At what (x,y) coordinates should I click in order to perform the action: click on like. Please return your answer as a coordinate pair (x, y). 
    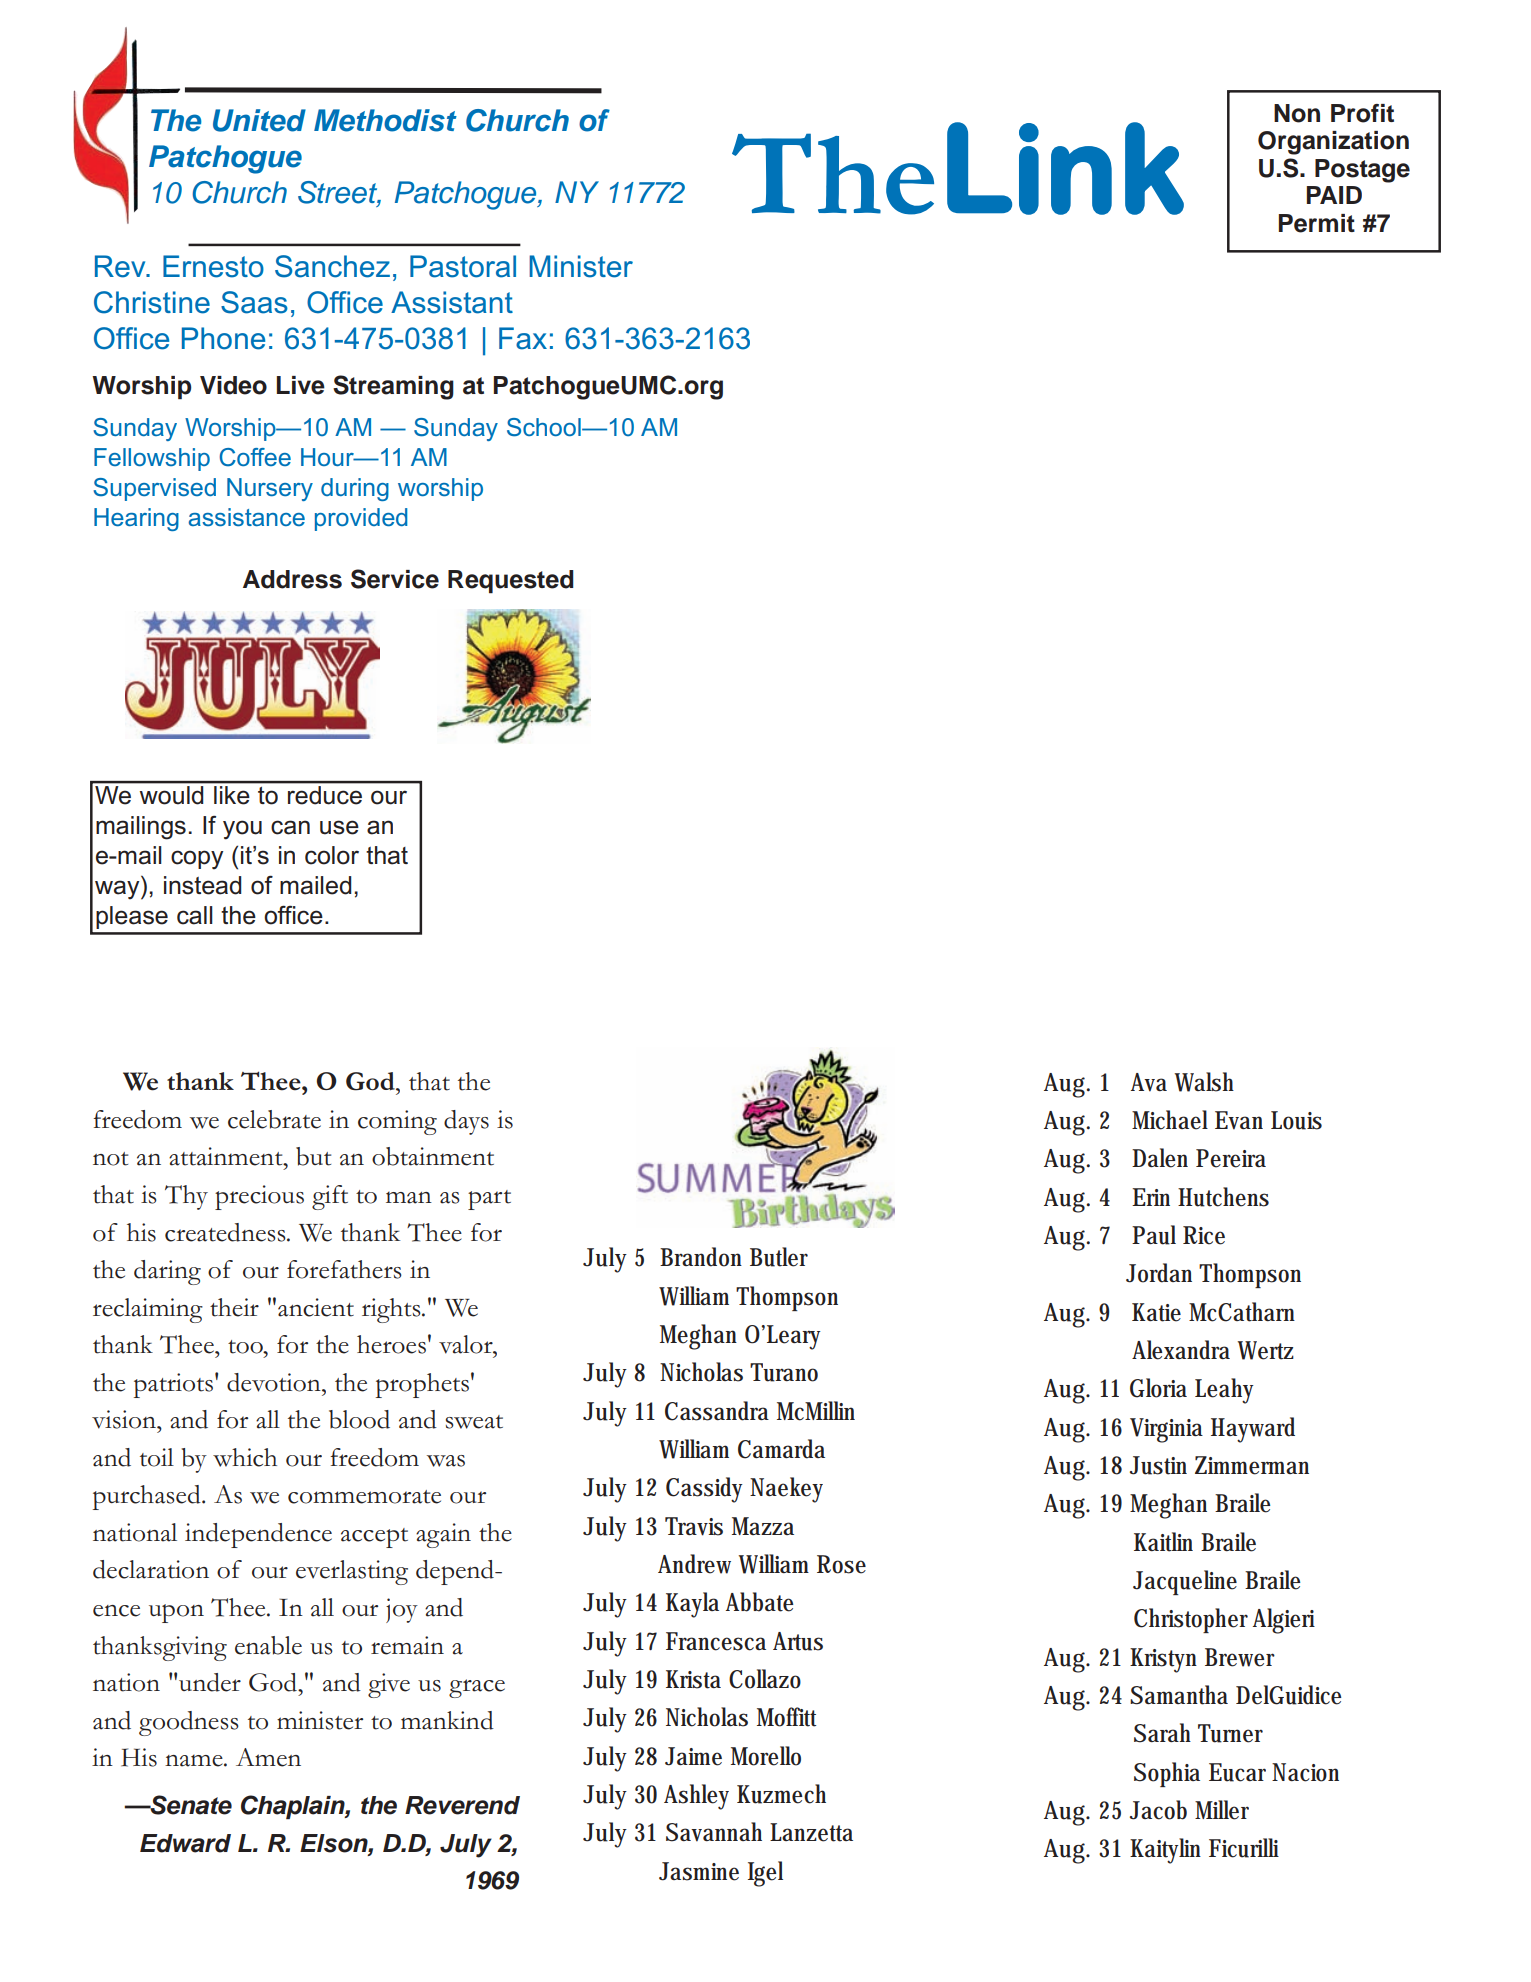
    Looking at the image, I should click on (231, 795).
